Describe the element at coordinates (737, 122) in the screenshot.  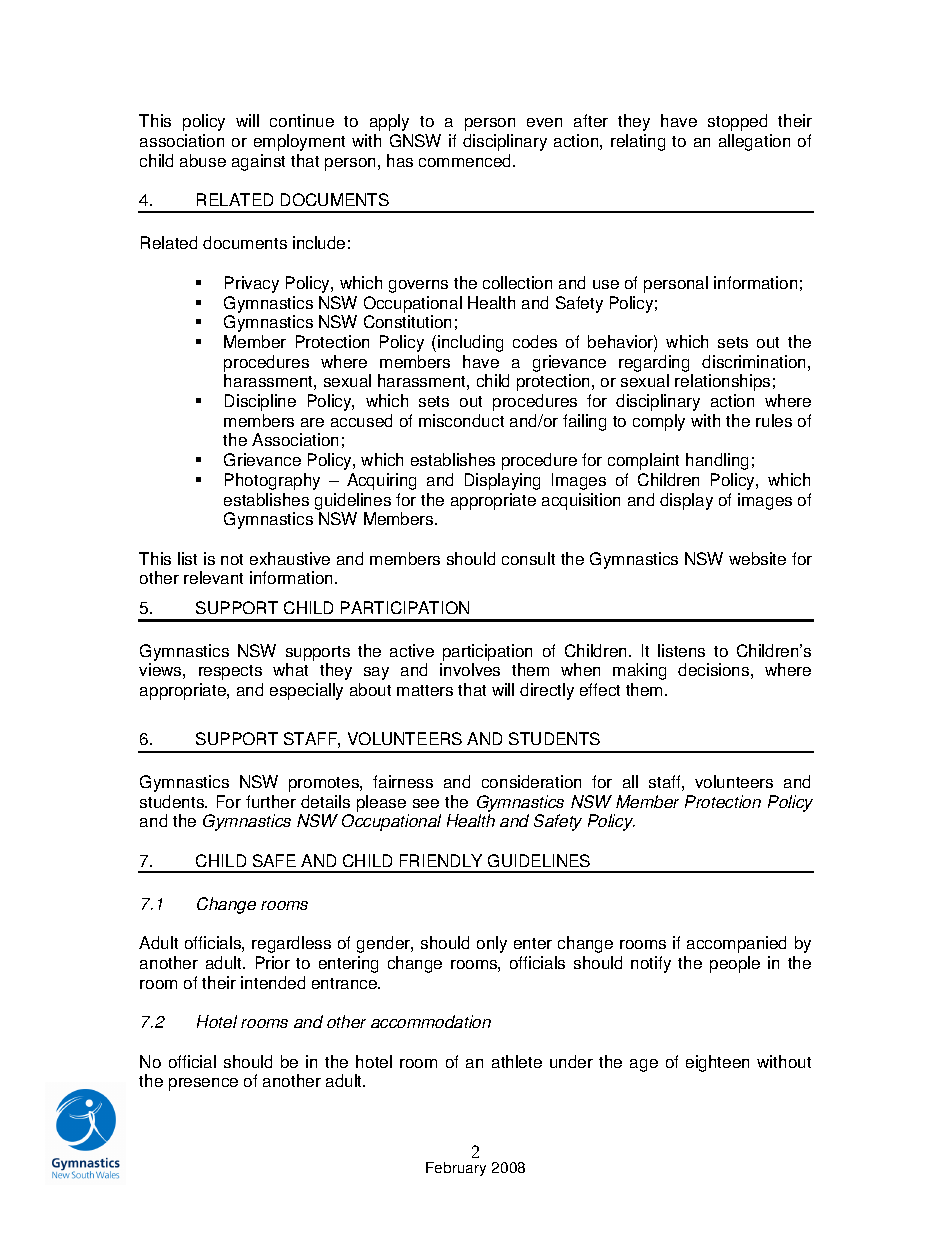
I see `stopped` at that location.
